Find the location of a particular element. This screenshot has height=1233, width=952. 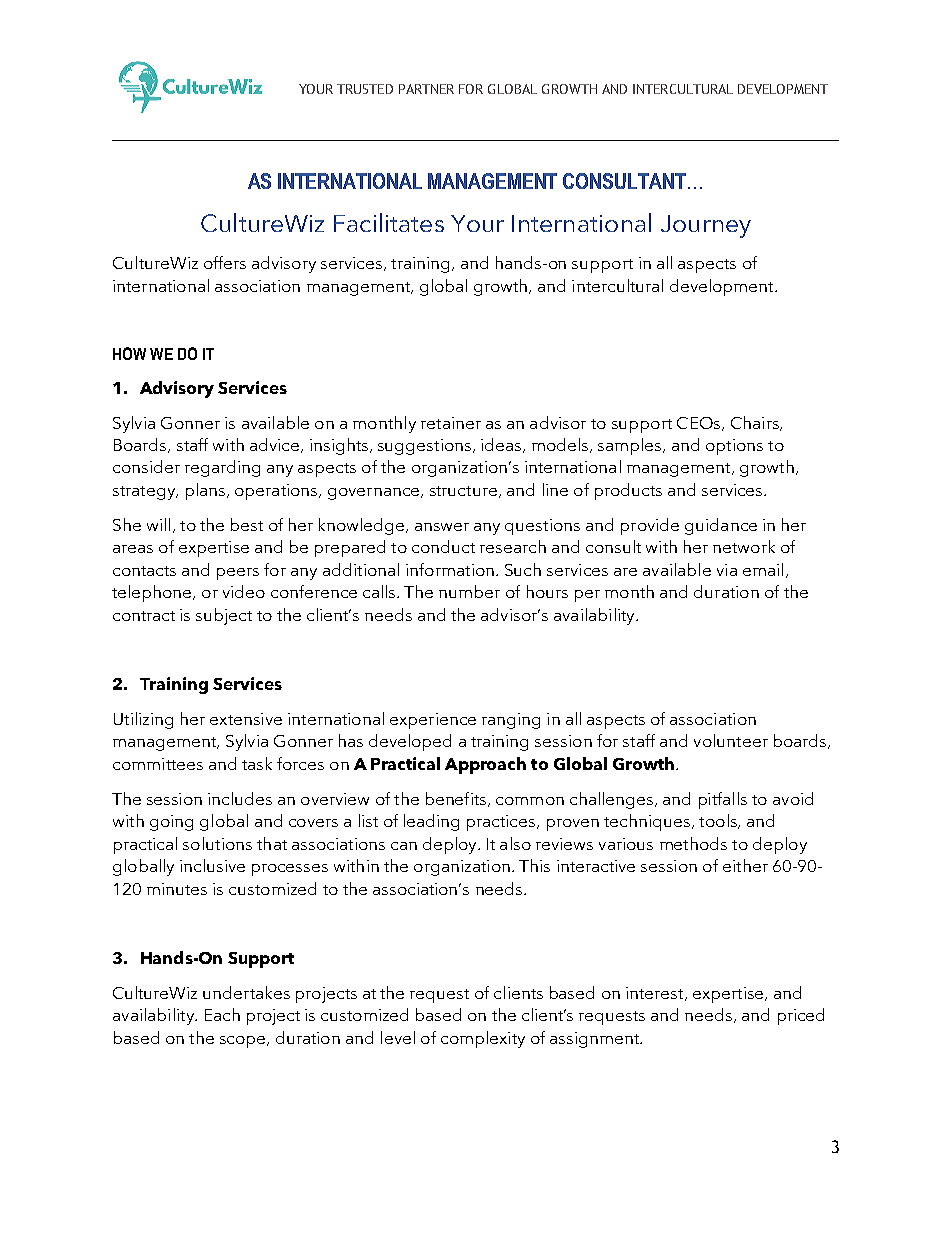

PARTNER is located at coordinates (426, 89).
